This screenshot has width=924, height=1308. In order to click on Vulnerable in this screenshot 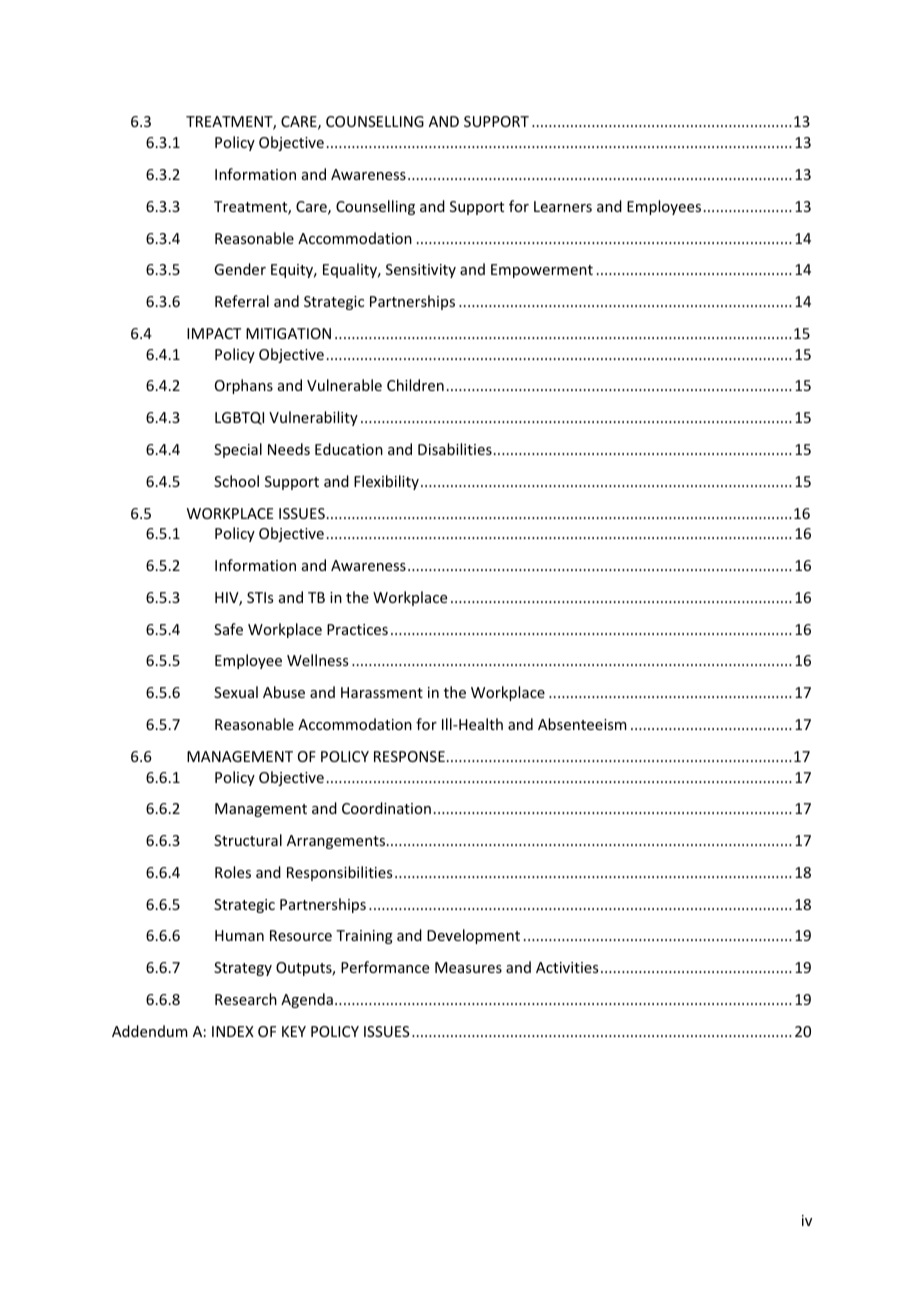, I will do `click(344, 385)`.
